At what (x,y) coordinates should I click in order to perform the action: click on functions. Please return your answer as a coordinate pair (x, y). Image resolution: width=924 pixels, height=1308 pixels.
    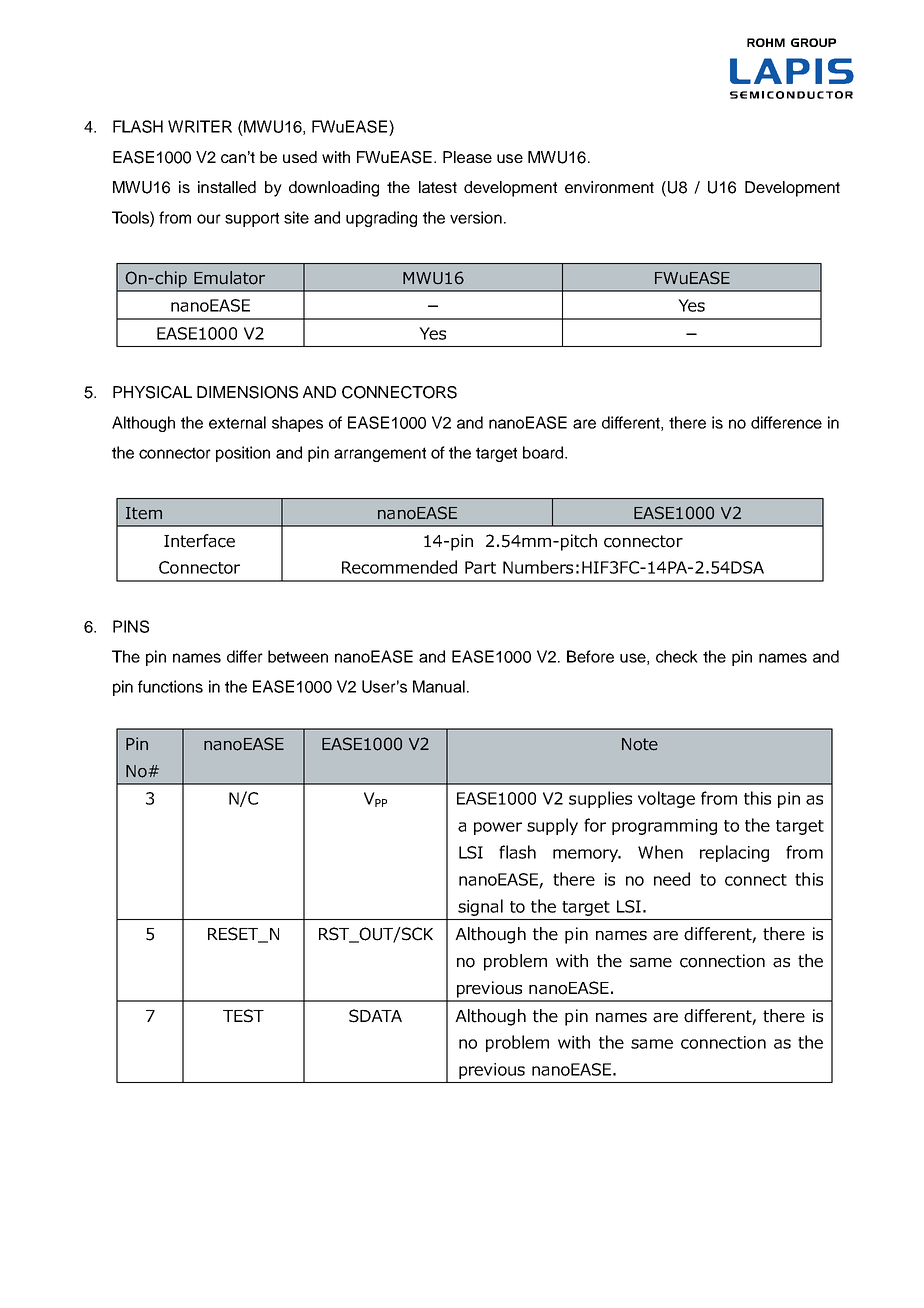
    Looking at the image, I should click on (170, 686).
